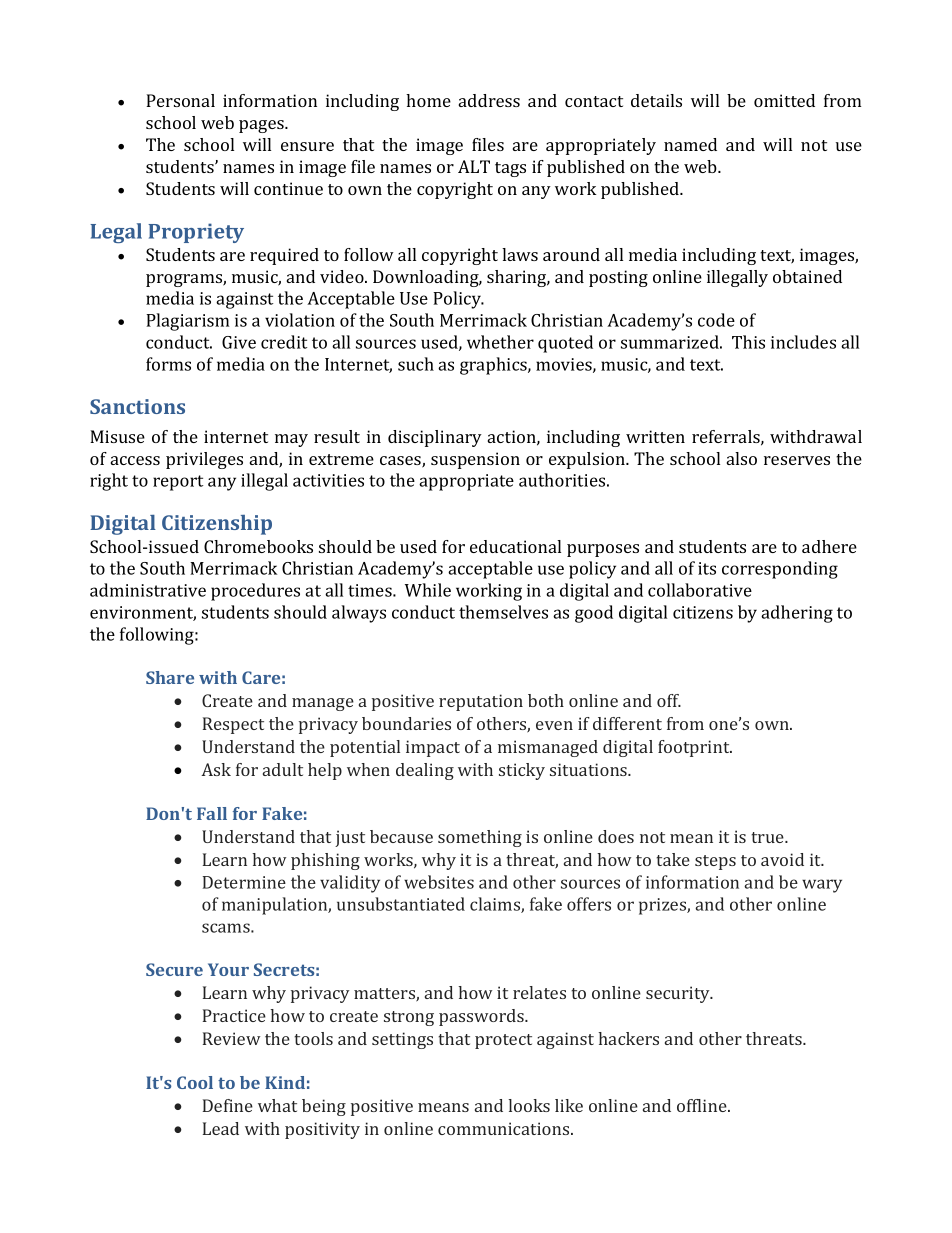 This screenshot has height=1233, width=952. Describe the element at coordinates (255, 592) in the screenshot. I see `procedures` at that location.
